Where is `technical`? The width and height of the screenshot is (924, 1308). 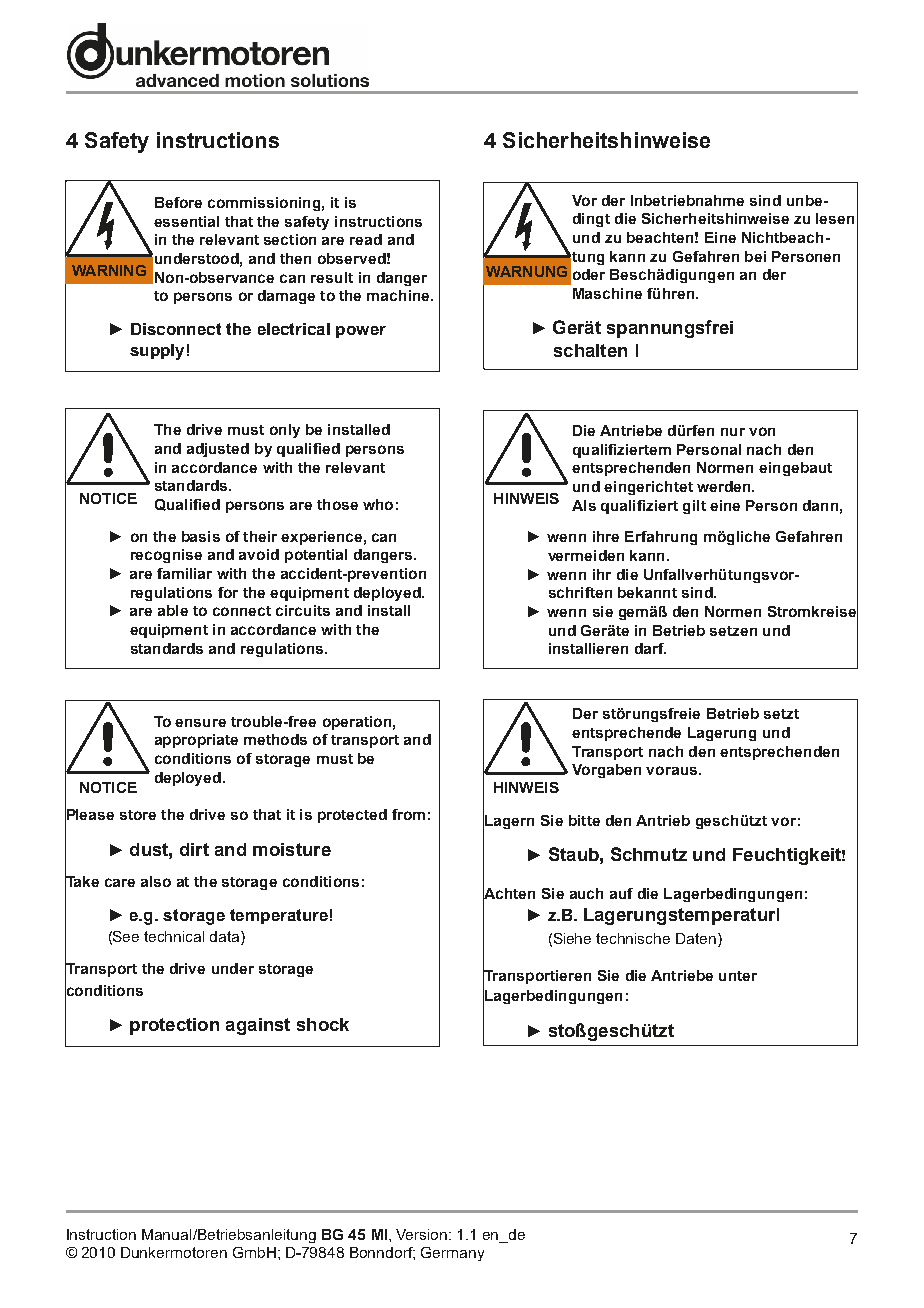 technical is located at coordinates (174, 936).
